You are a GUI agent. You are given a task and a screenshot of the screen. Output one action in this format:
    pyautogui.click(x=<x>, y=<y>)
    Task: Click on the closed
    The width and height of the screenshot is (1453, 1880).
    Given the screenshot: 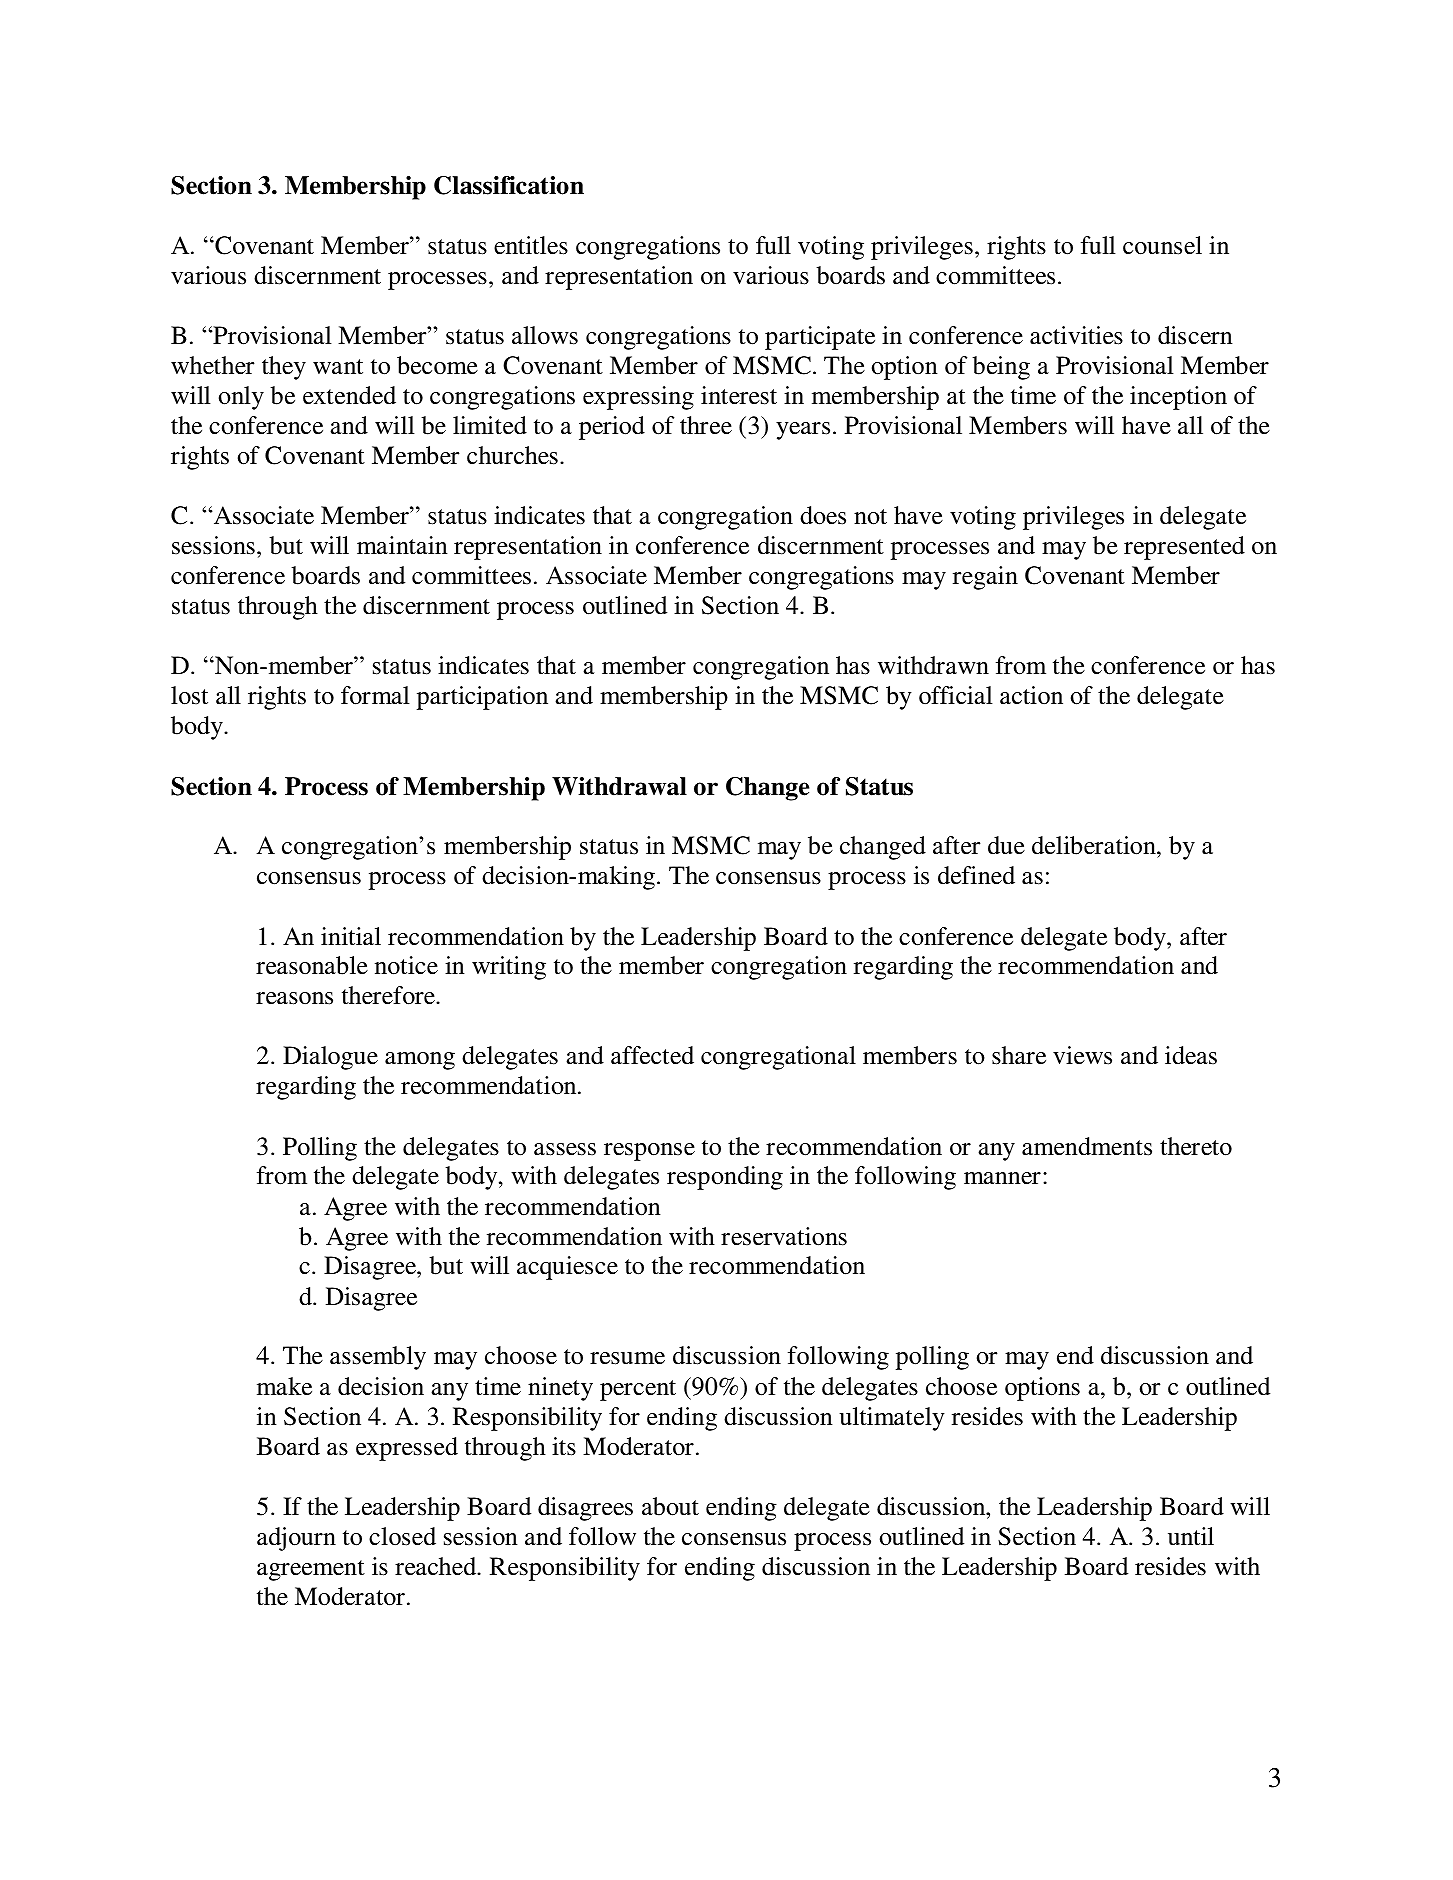 What is the action you would take?
    pyautogui.click(x=402, y=1536)
